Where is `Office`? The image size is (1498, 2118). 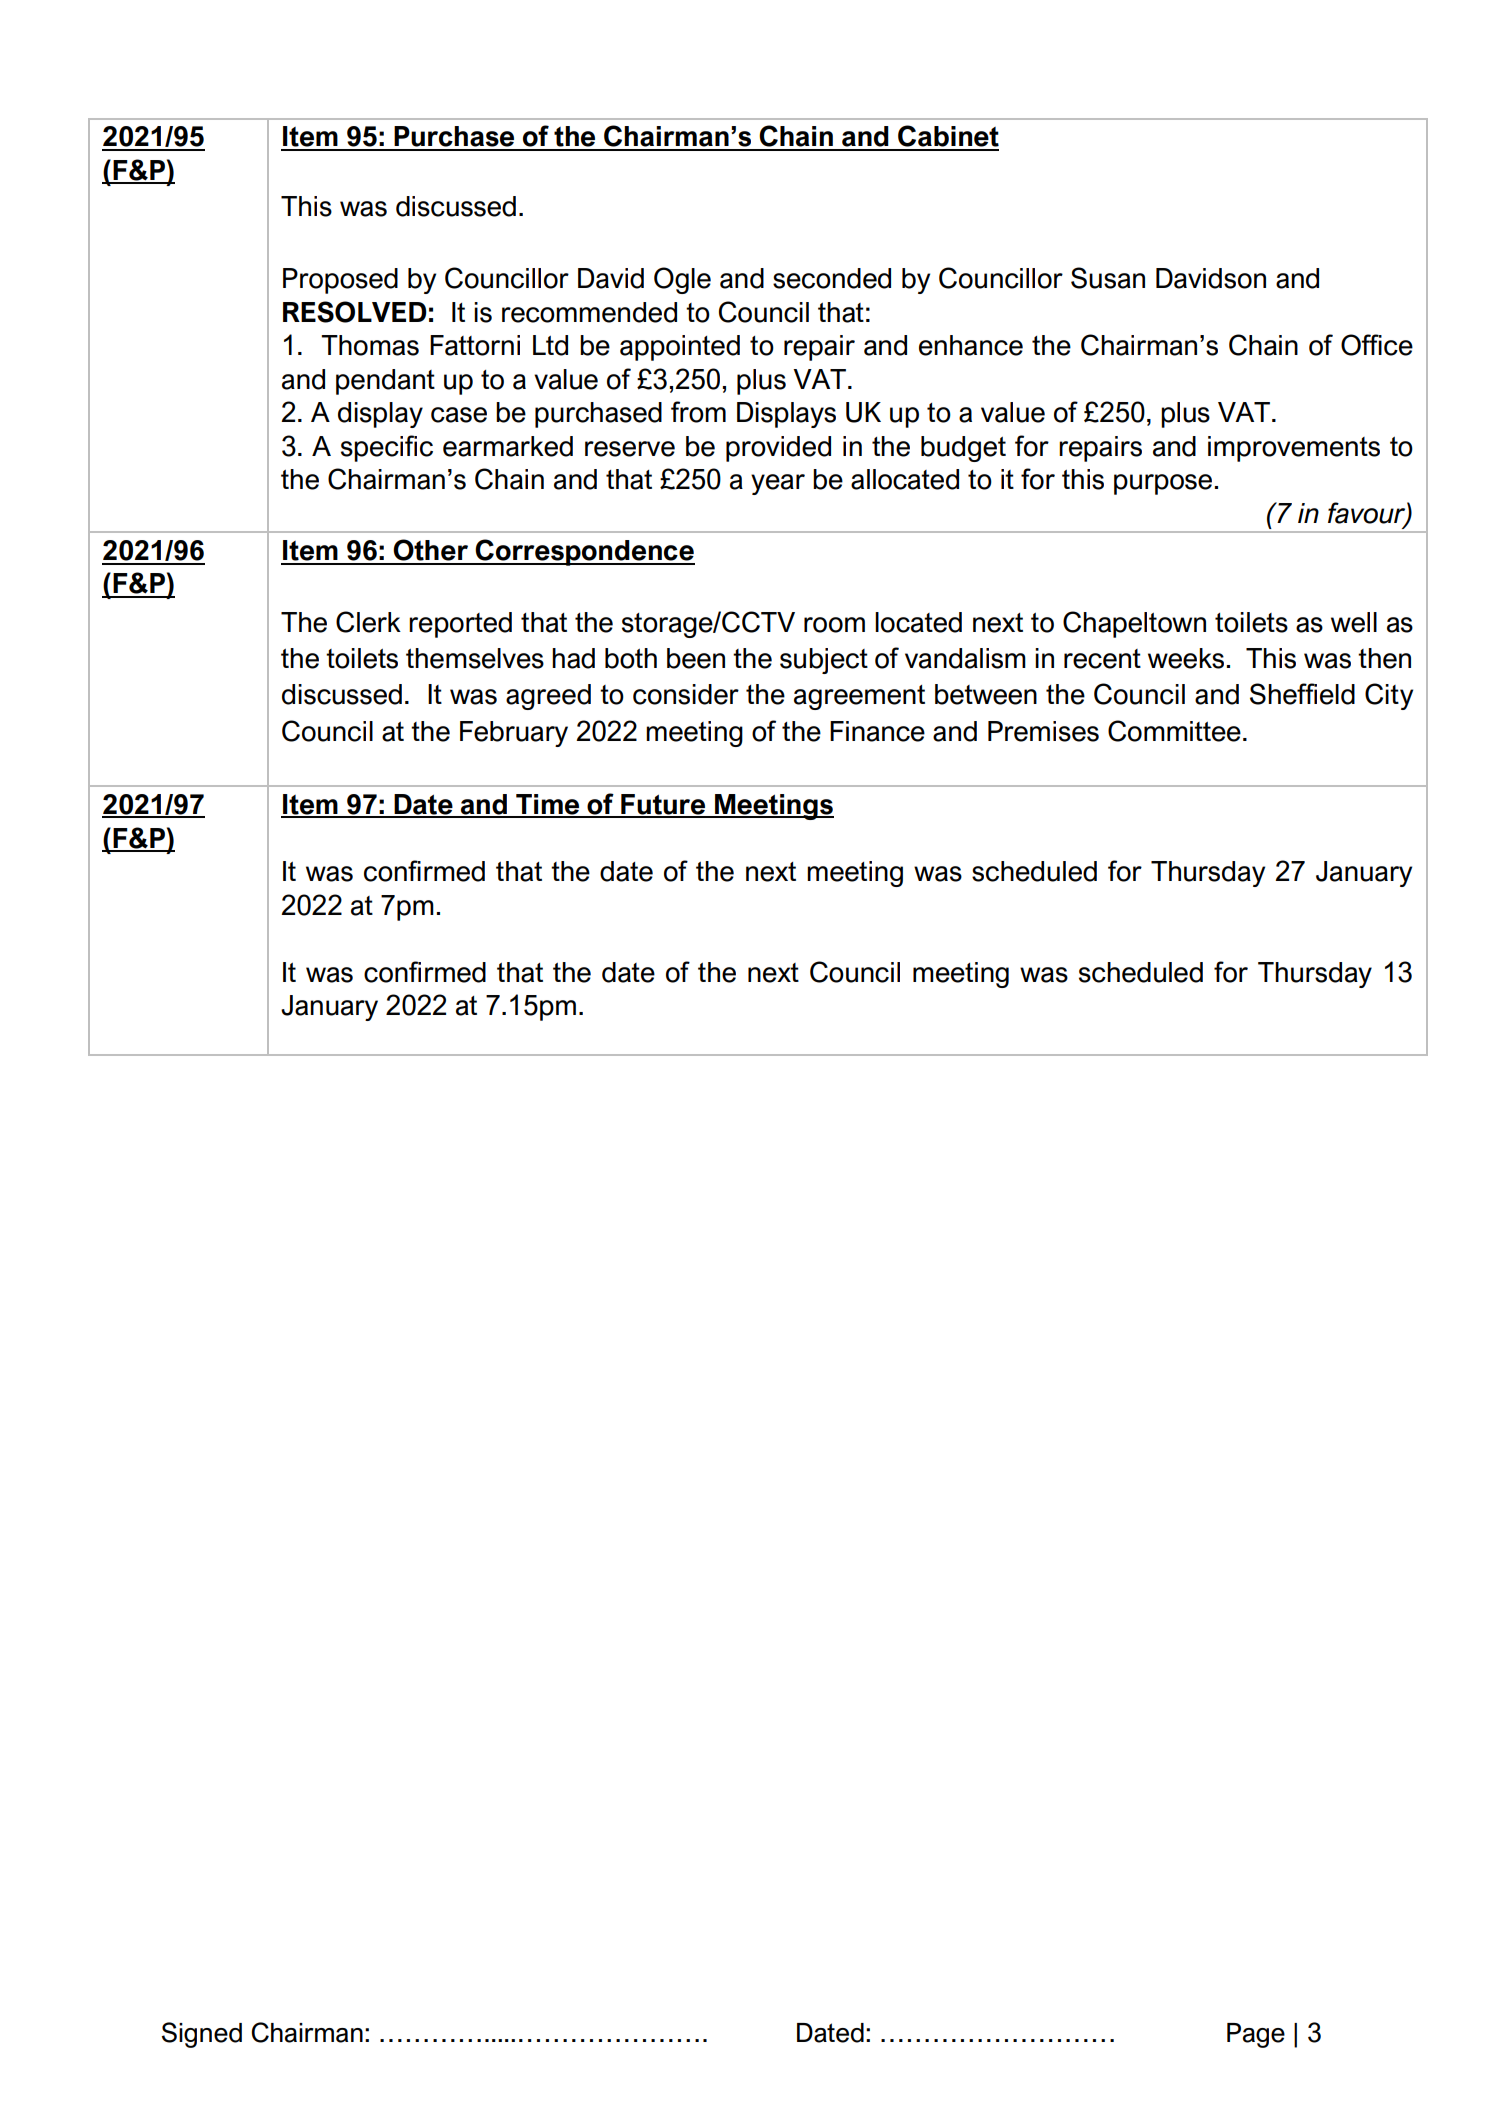 Office is located at coordinates (1377, 345).
